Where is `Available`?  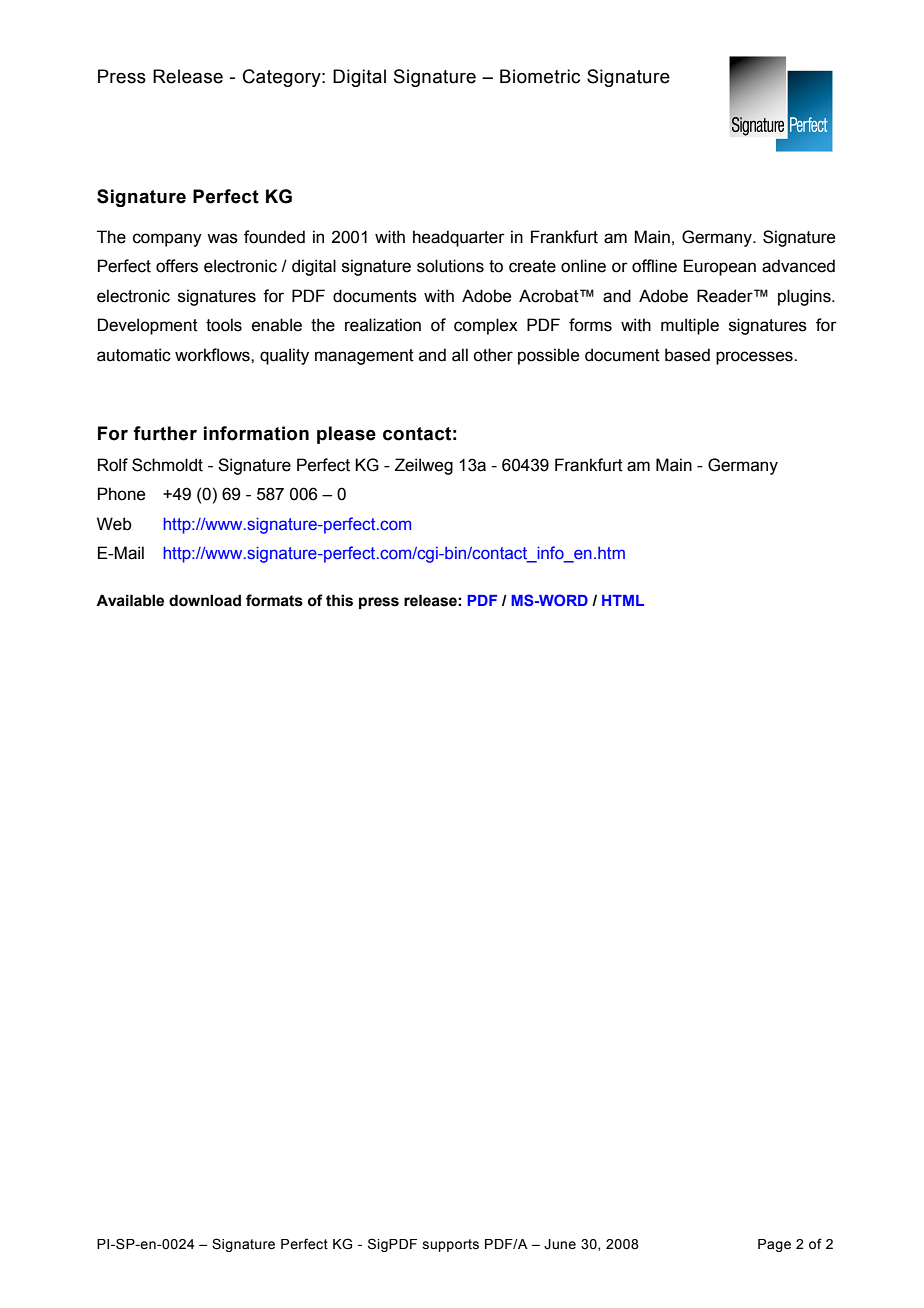 Available is located at coordinates (130, 600).
